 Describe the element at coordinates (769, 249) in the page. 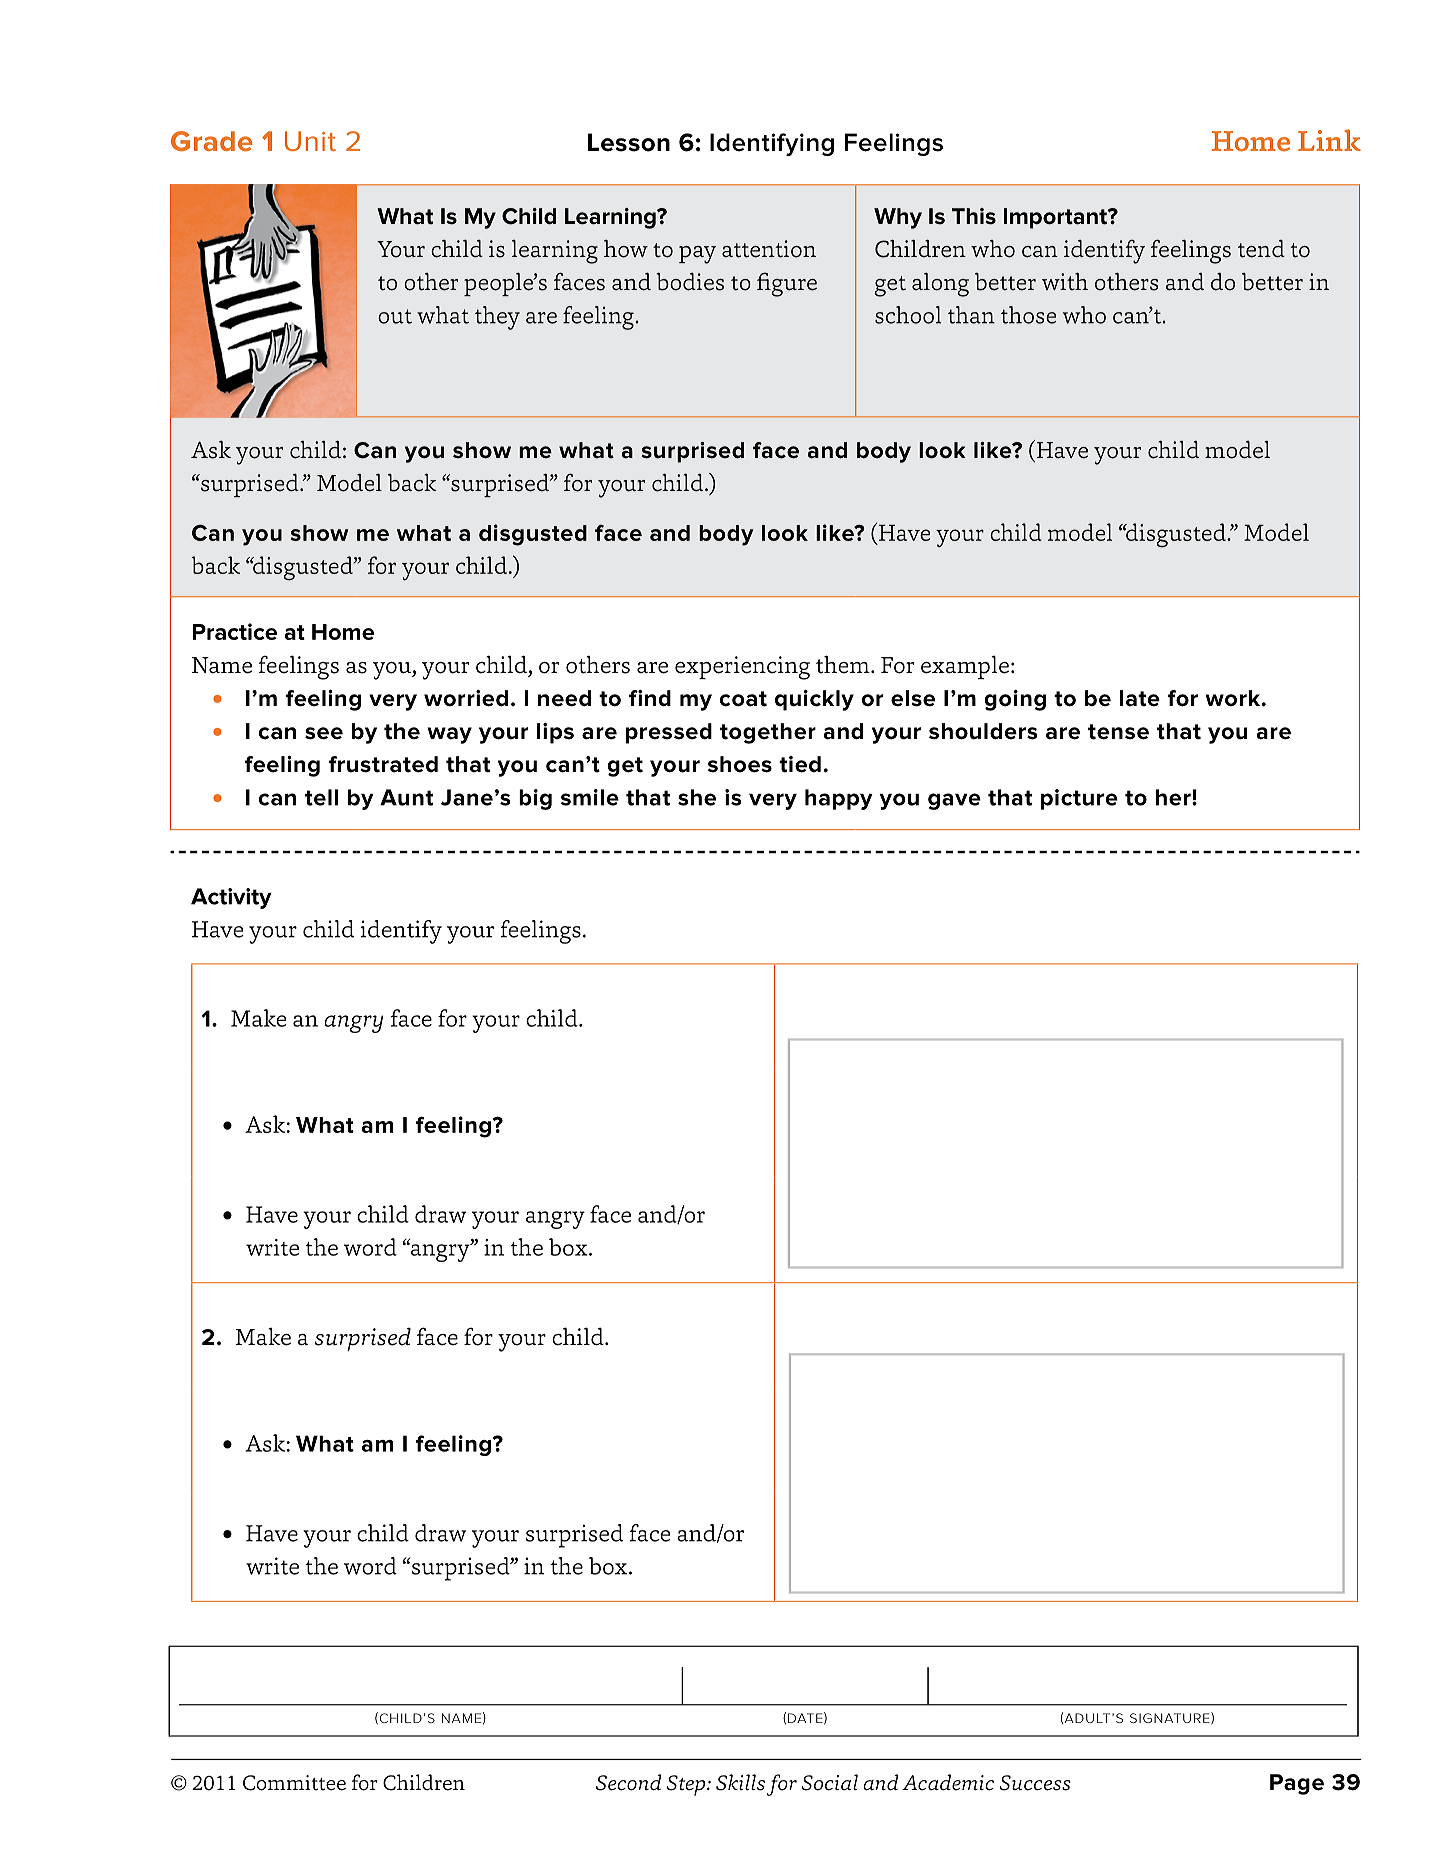

I see `attention` at that location.
